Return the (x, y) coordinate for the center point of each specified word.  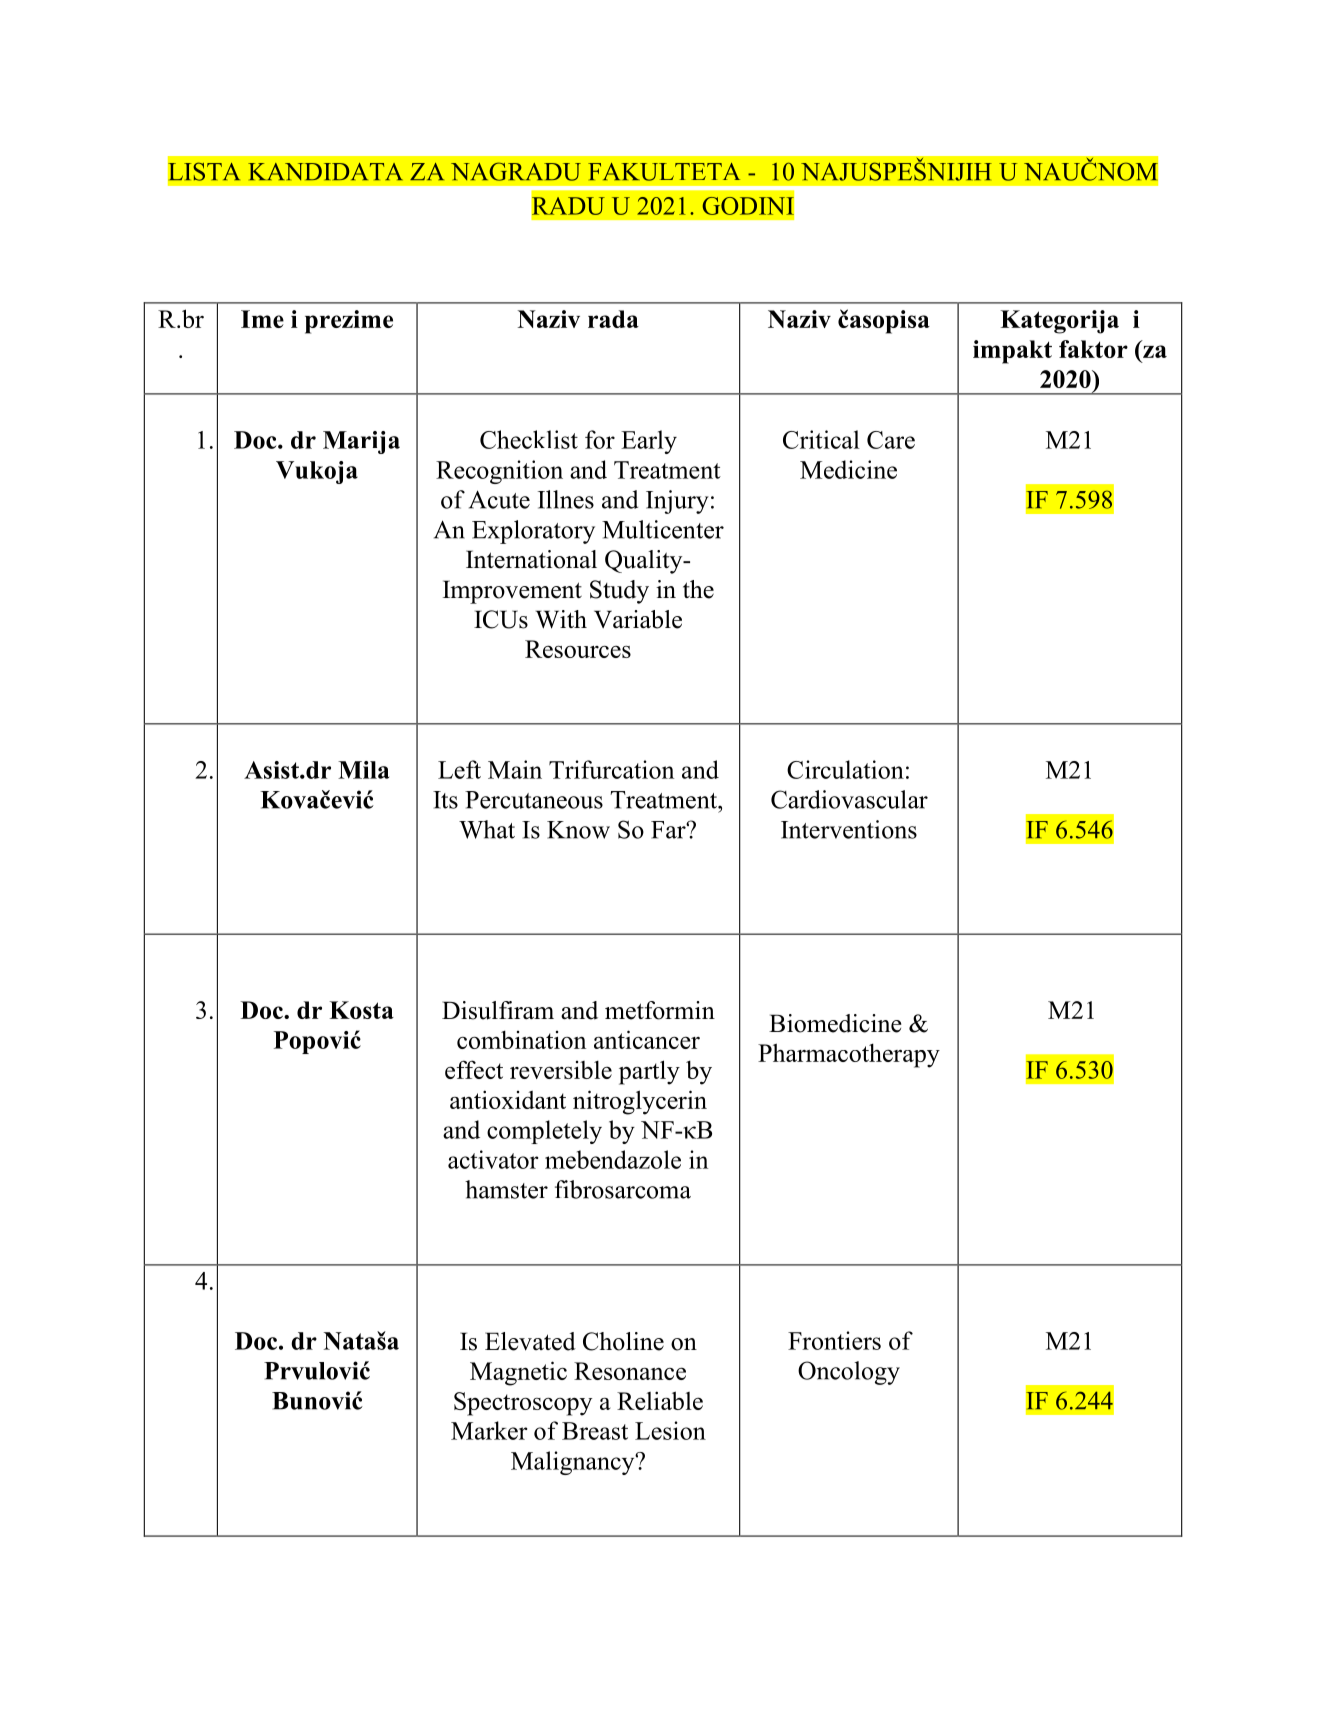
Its (445, 800)
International (531, 559)
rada (613, 319)
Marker (489, 1430)
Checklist (529, 439)
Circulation (845, 769)
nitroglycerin (640, 1102)
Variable (638, 619)
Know (578, 830)
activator (493, 1159)
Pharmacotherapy (849, 1055)
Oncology (849, 1373)
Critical (821, 439)
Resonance (630, 1371)
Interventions (849, 829)
